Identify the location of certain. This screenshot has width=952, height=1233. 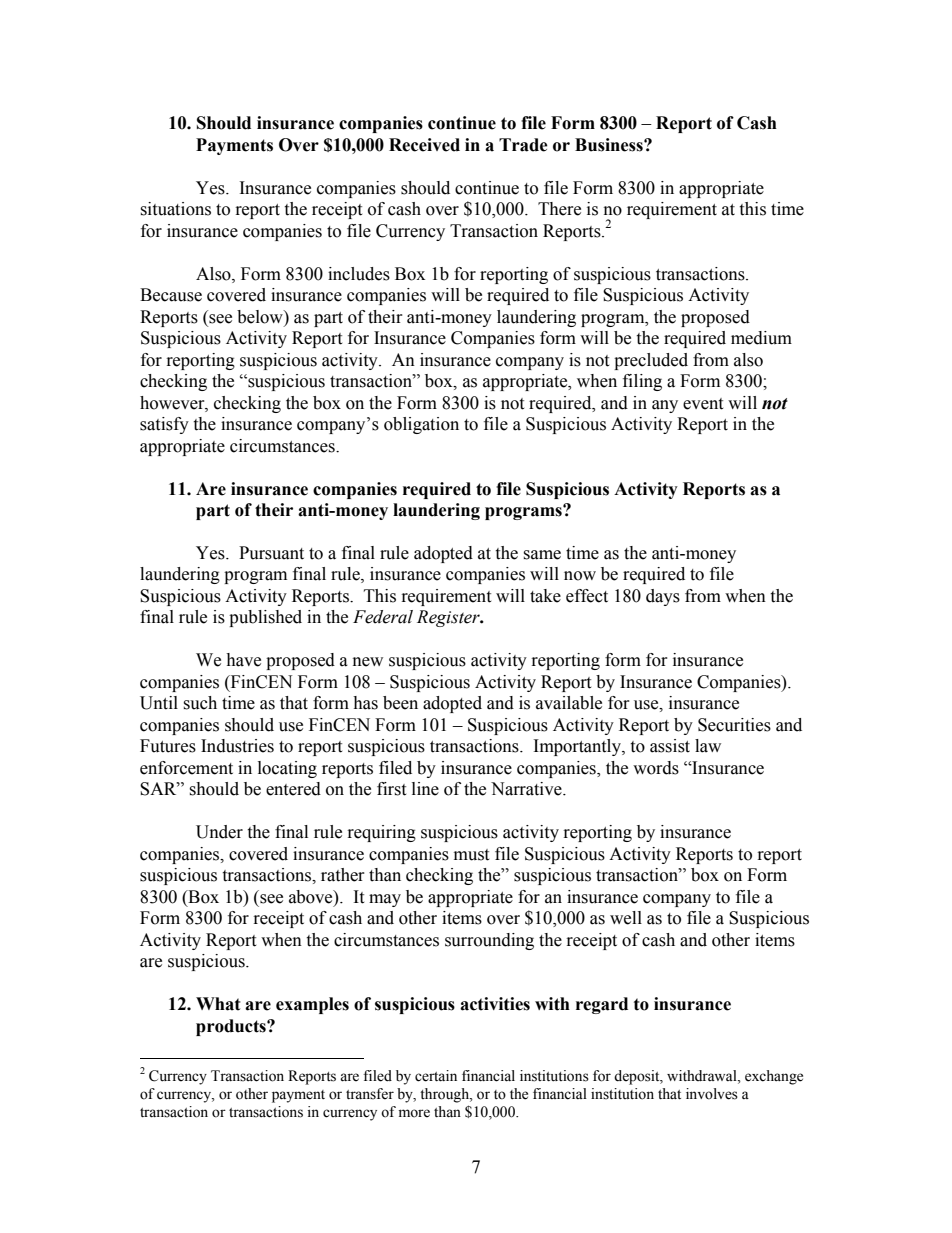
(436, 1076).
